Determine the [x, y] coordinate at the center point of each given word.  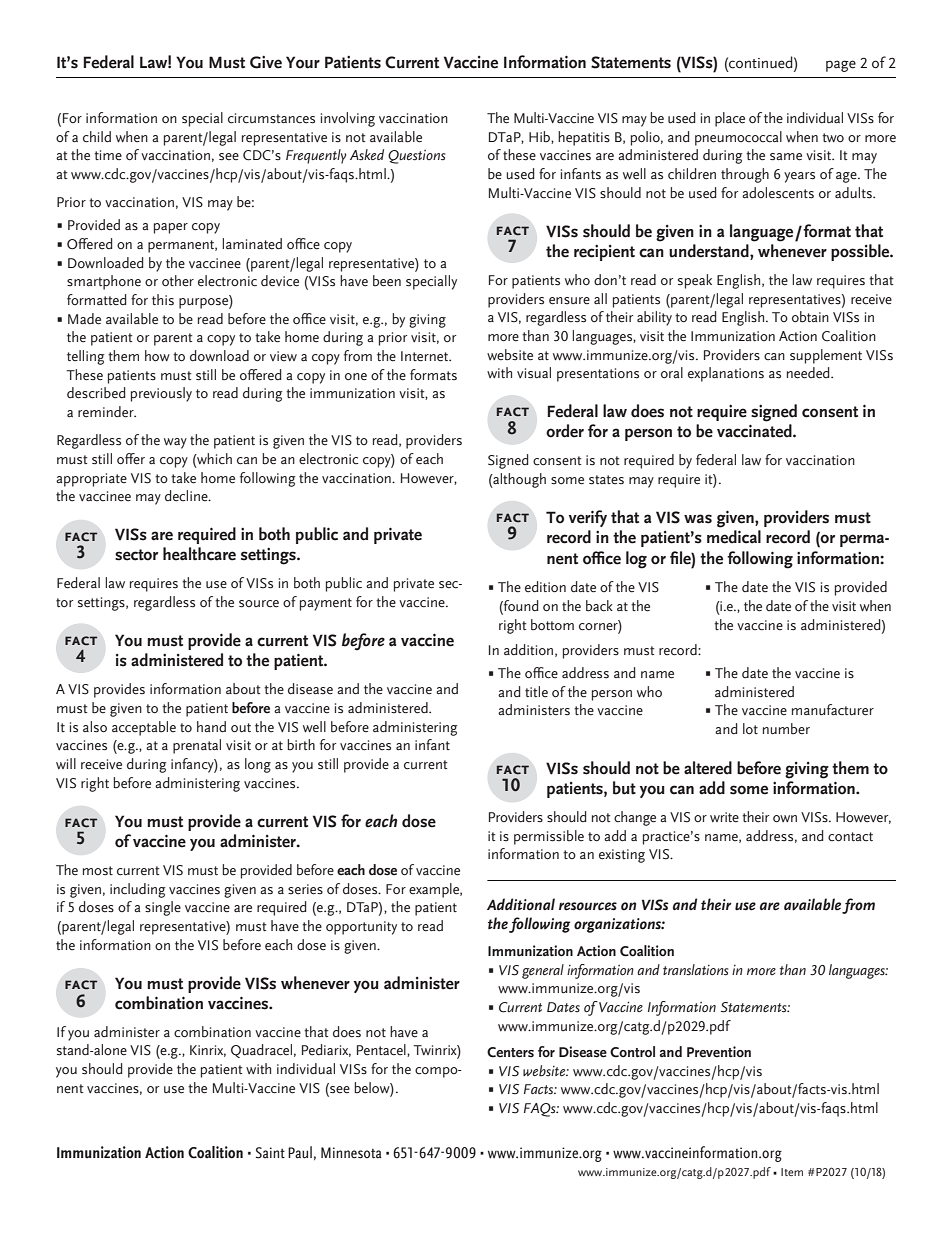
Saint [270, 1153]
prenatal [197, 746]
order [565, 431]
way [175, 443]
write [724, 817]
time [108, 155]
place [730, 119]
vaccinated [755, 431]
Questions [416, 157]
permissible [549, 837]
